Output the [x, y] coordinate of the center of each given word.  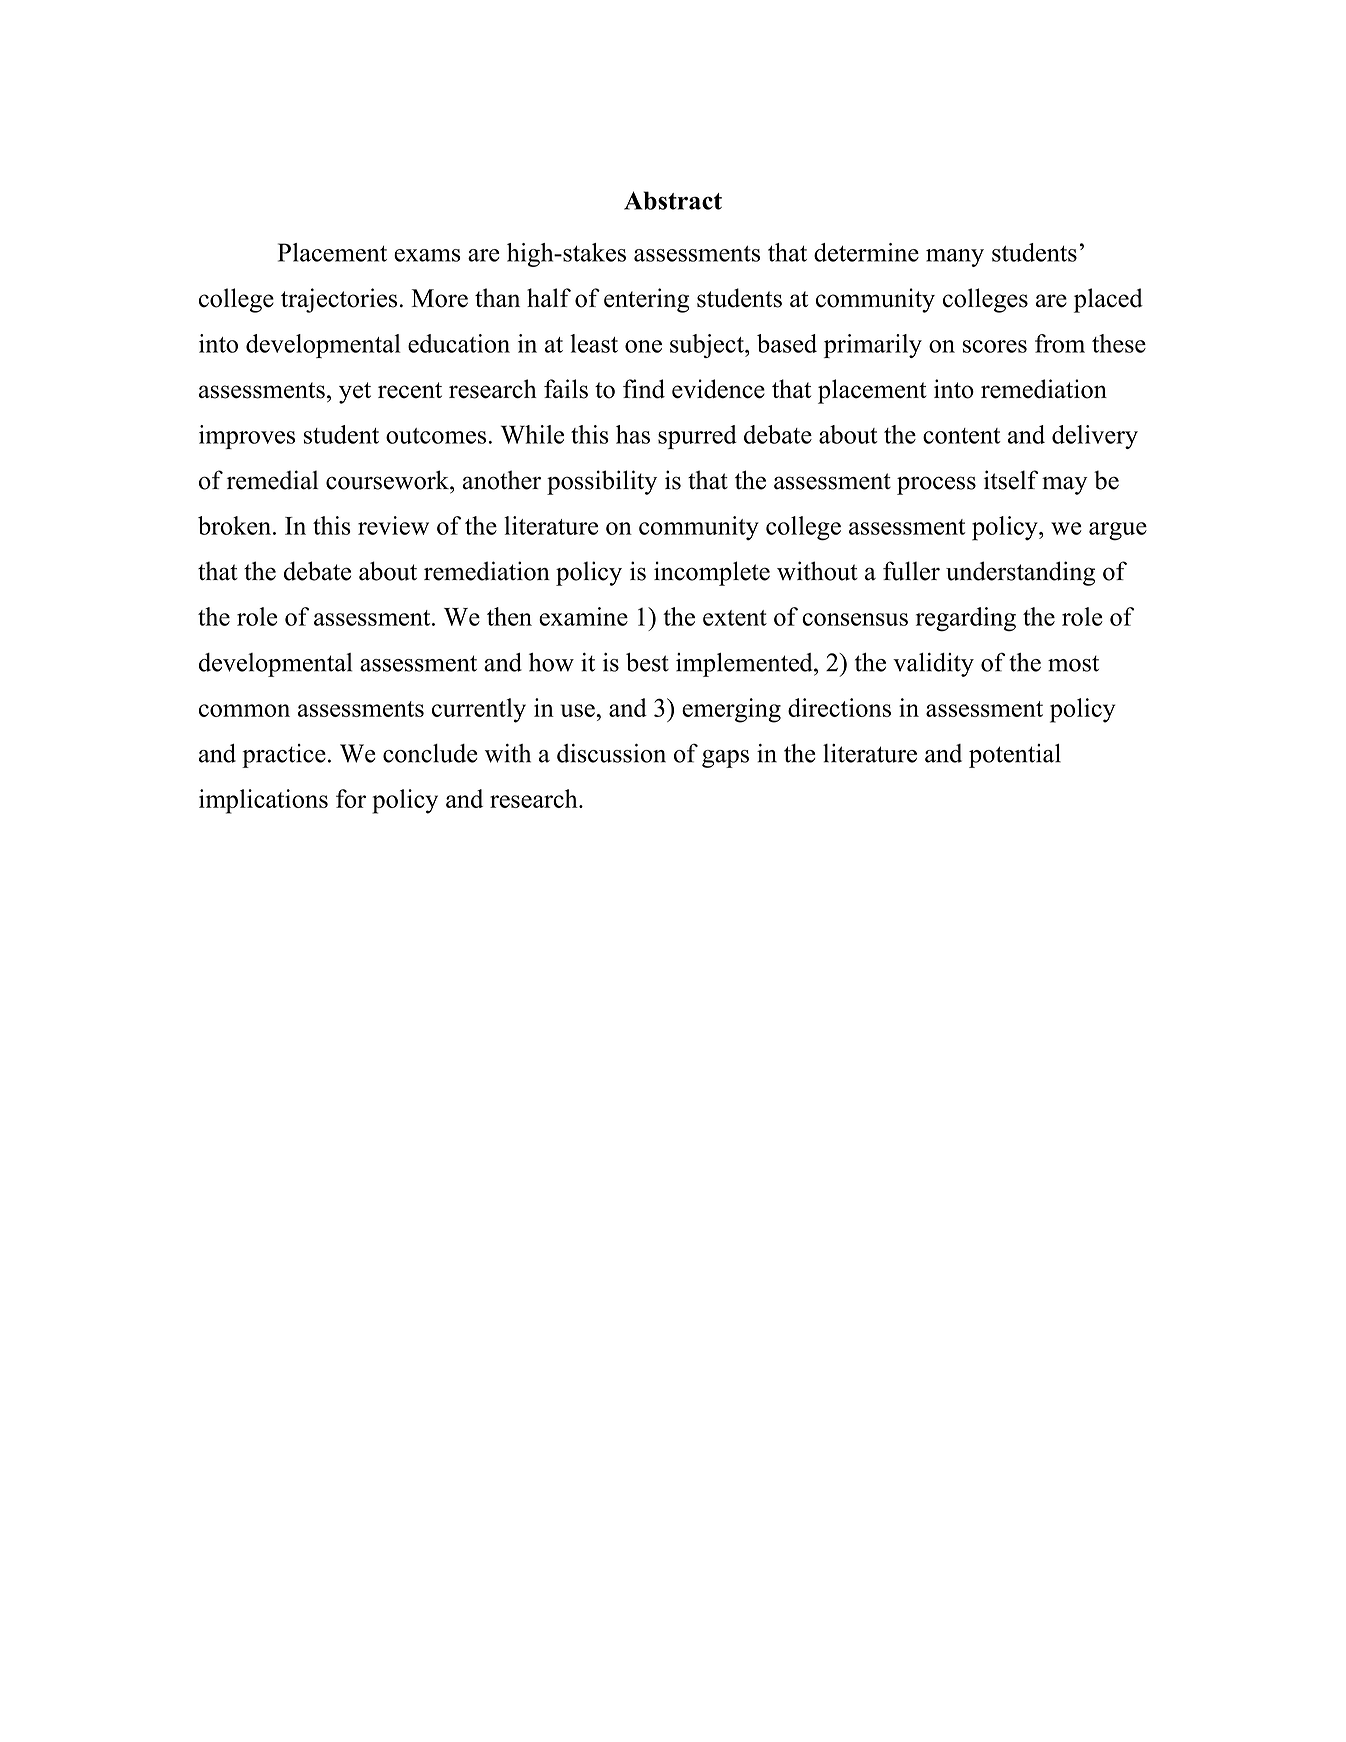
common [244, 710]
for [351, 798]
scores [995, 346]
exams [427, 255]
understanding [1020, 573]
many [955, 258]
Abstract [673, 200]
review [393, 525]
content [962, 436]
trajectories [339, 300]
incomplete [712, 573]
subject [708, 346]
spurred [697, 437]
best [647, 662]
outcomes [436, 436]
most [1073, 663]
